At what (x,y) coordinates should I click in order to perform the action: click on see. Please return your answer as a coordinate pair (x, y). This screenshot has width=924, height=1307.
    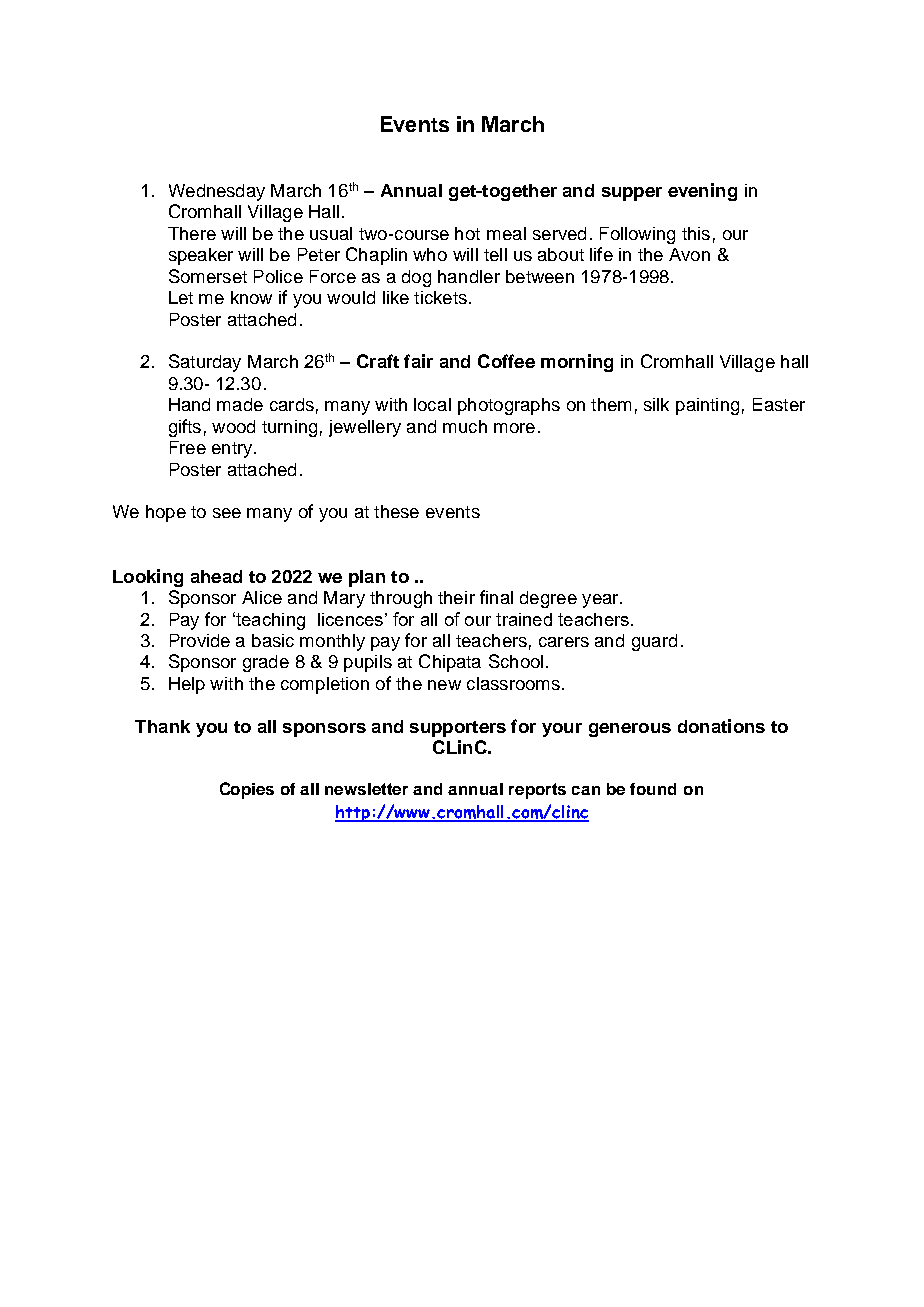
    Looking at the image, I should click on (227, 513).
